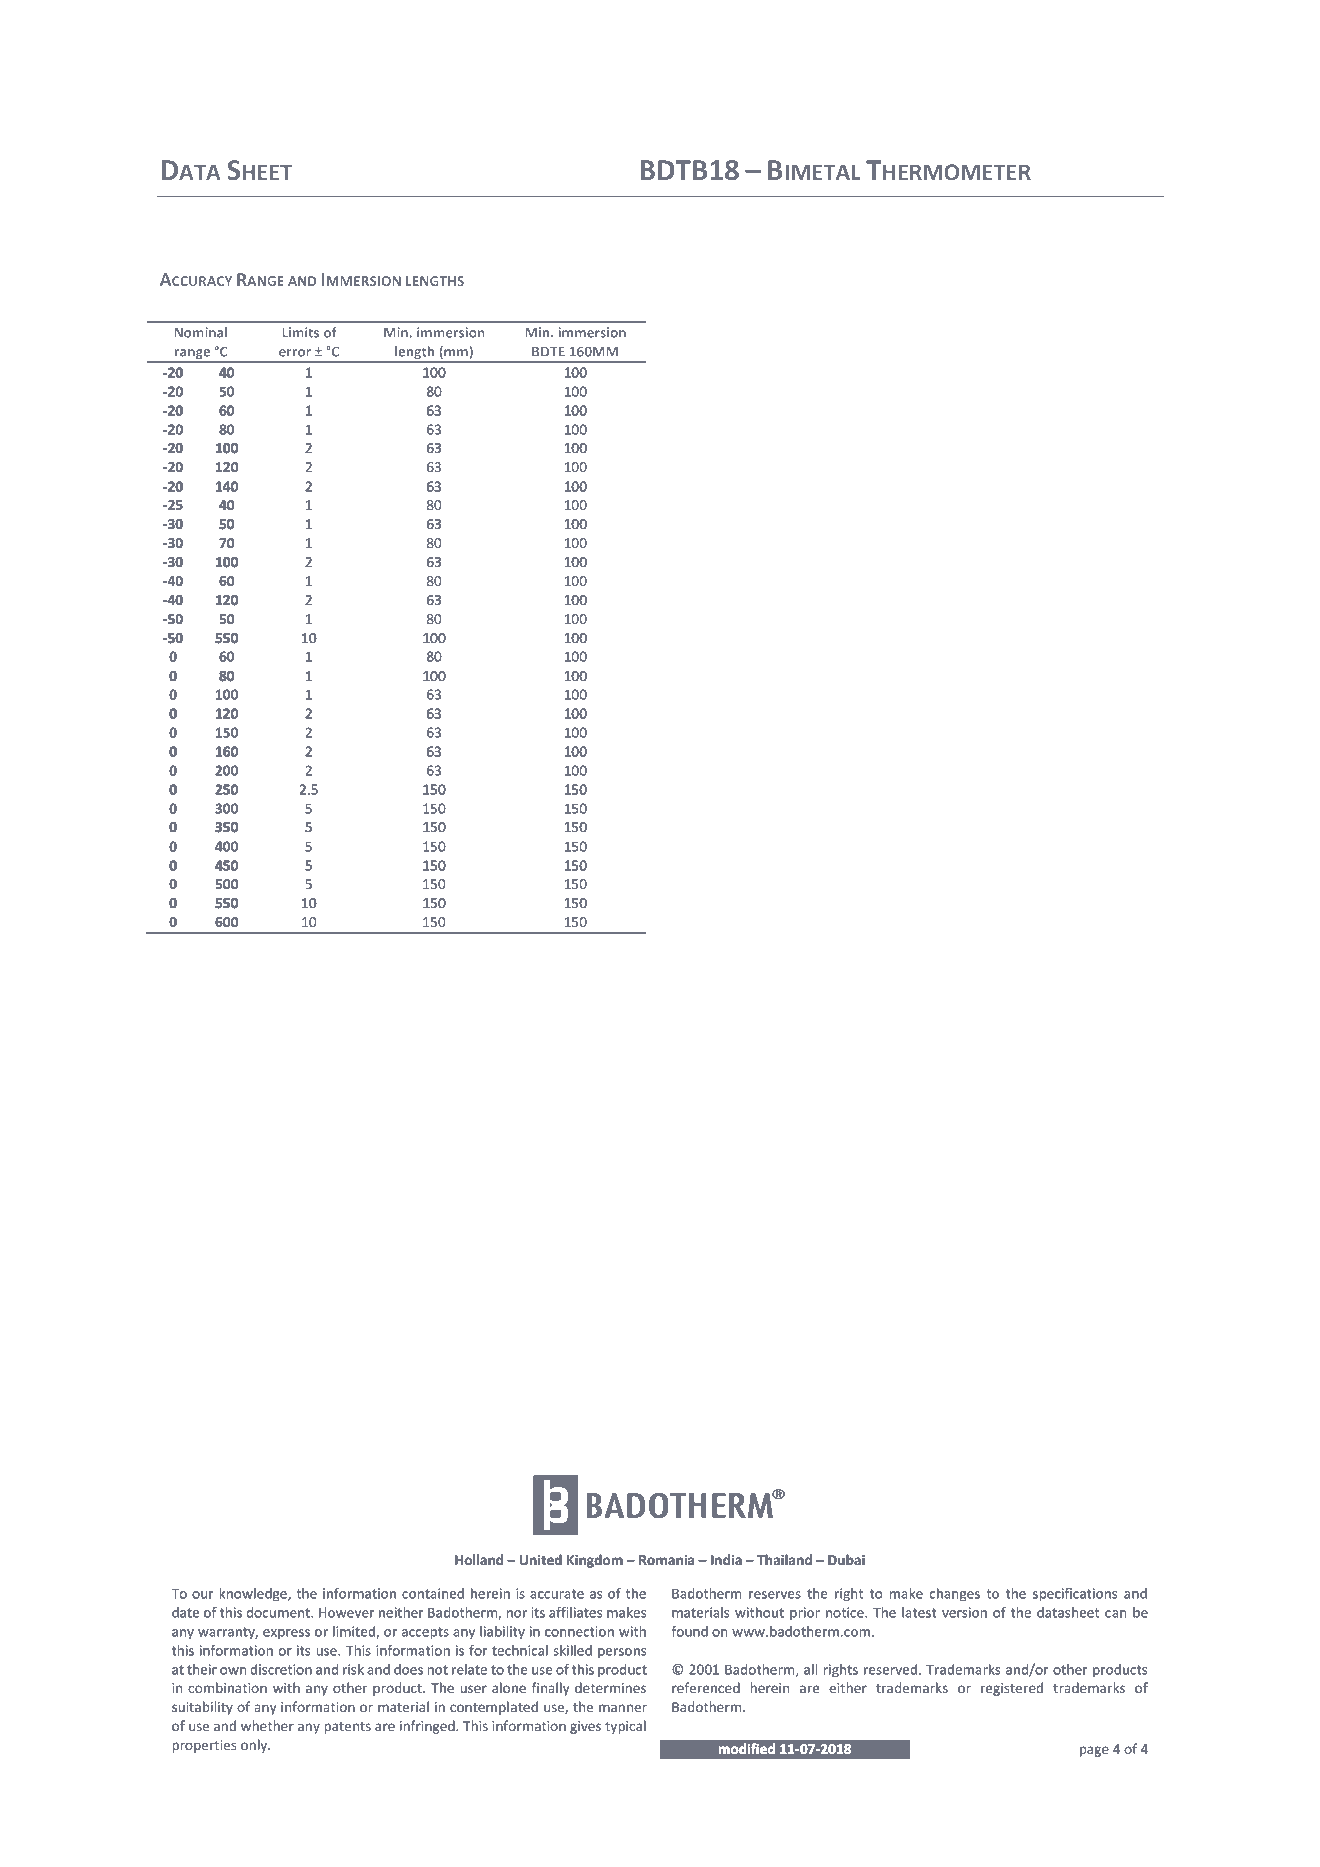 This screenshot has height=1867, width=1320. Describe the element at coordinates (726, 1559) in the screenshot. I see `India` at that location.
